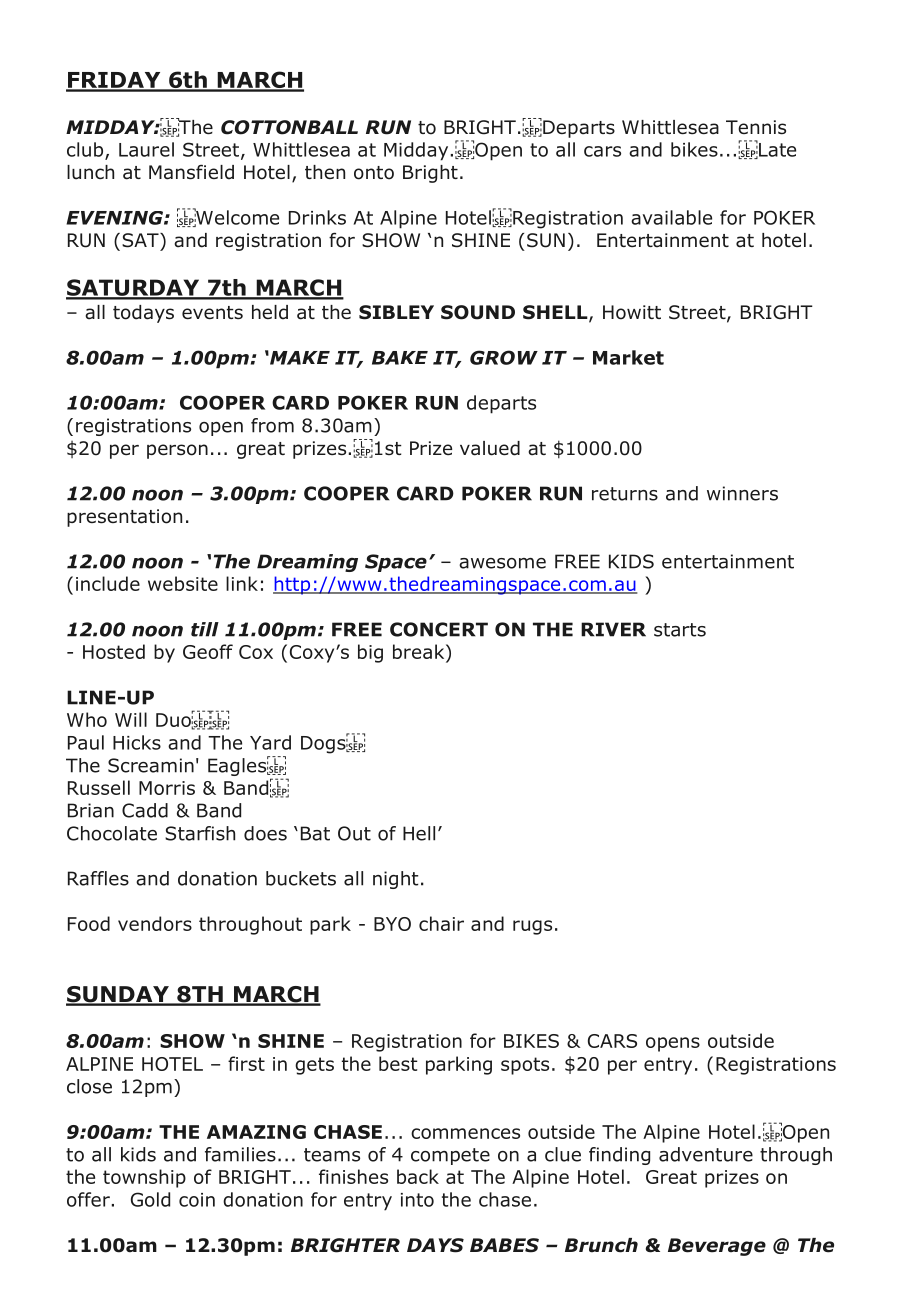 The height and width of the image is (1308, 924). I want to click on Laurel, so click(146, 149).
